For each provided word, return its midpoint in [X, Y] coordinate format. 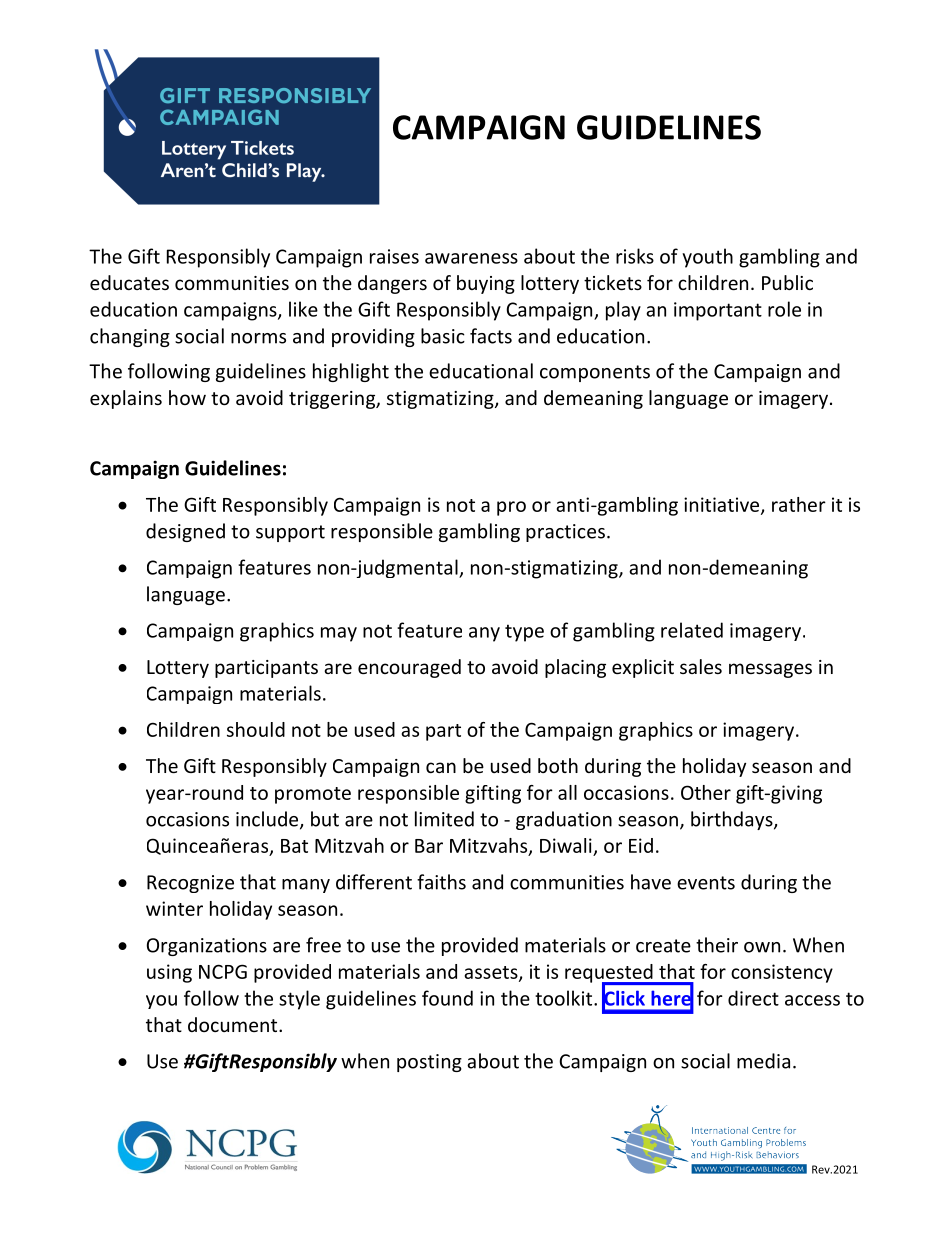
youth [707, 258]
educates [129, 282]
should [256, 729]
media [763, 1061]
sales [701, 666]
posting [429, 1063]
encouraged [409, 668]
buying [486, 284]
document [234, 1024]
